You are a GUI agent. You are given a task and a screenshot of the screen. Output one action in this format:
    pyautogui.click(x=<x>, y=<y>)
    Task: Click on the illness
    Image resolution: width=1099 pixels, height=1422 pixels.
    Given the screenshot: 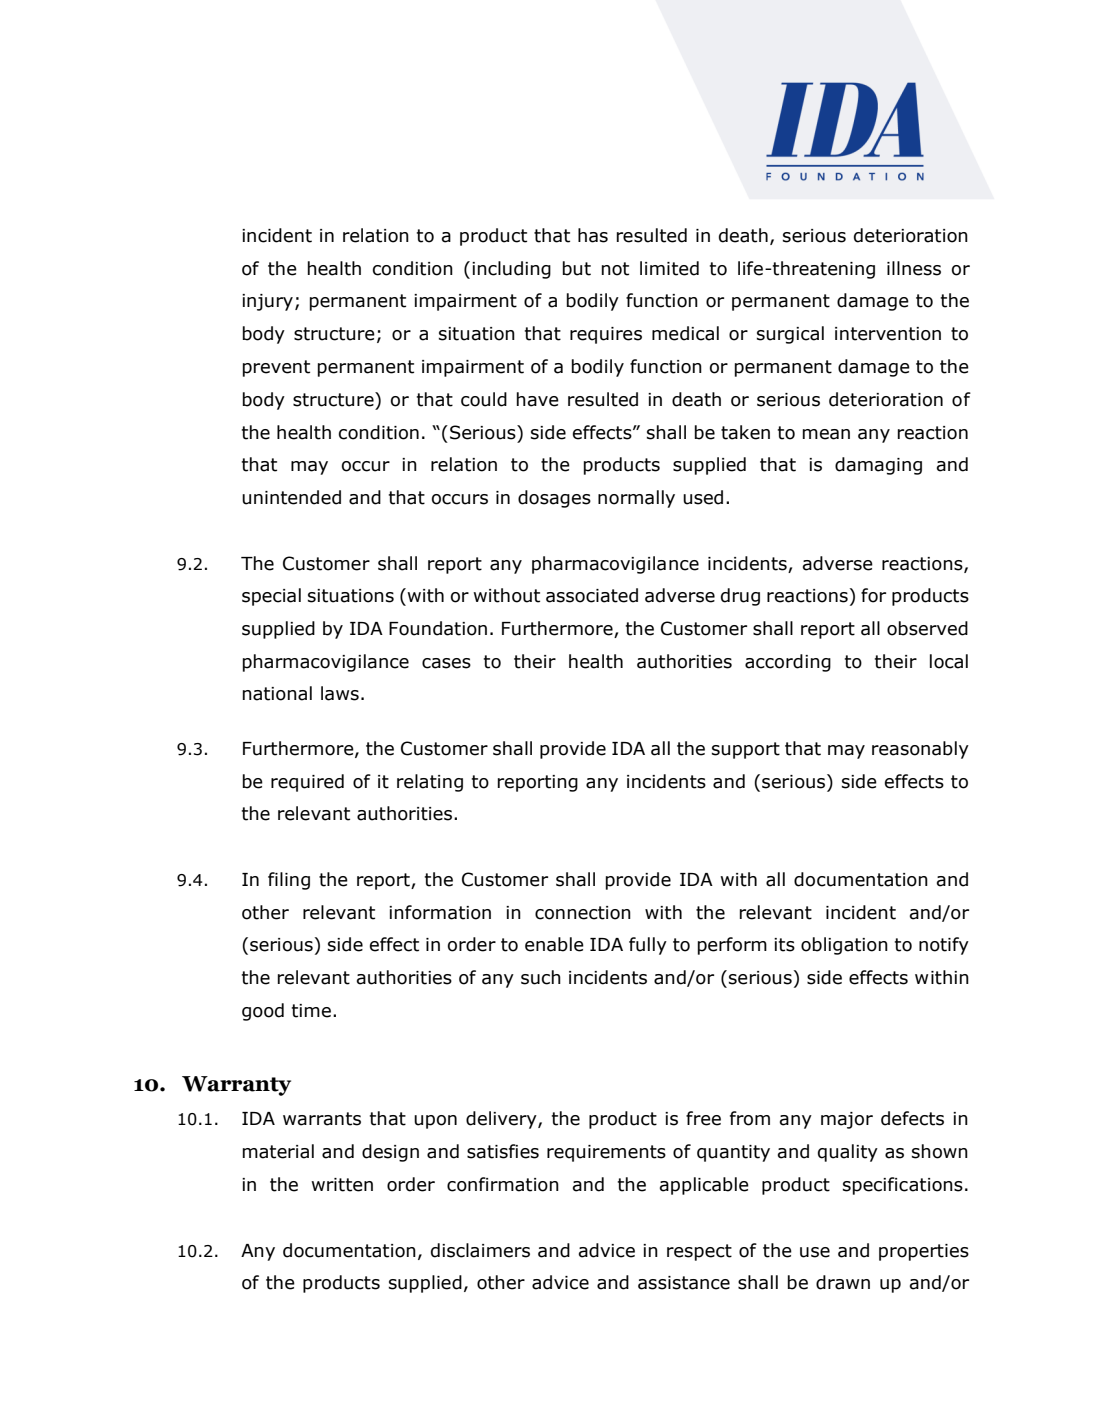 What is the action you would take?
    pyautogui.click(x=914, y=268)
